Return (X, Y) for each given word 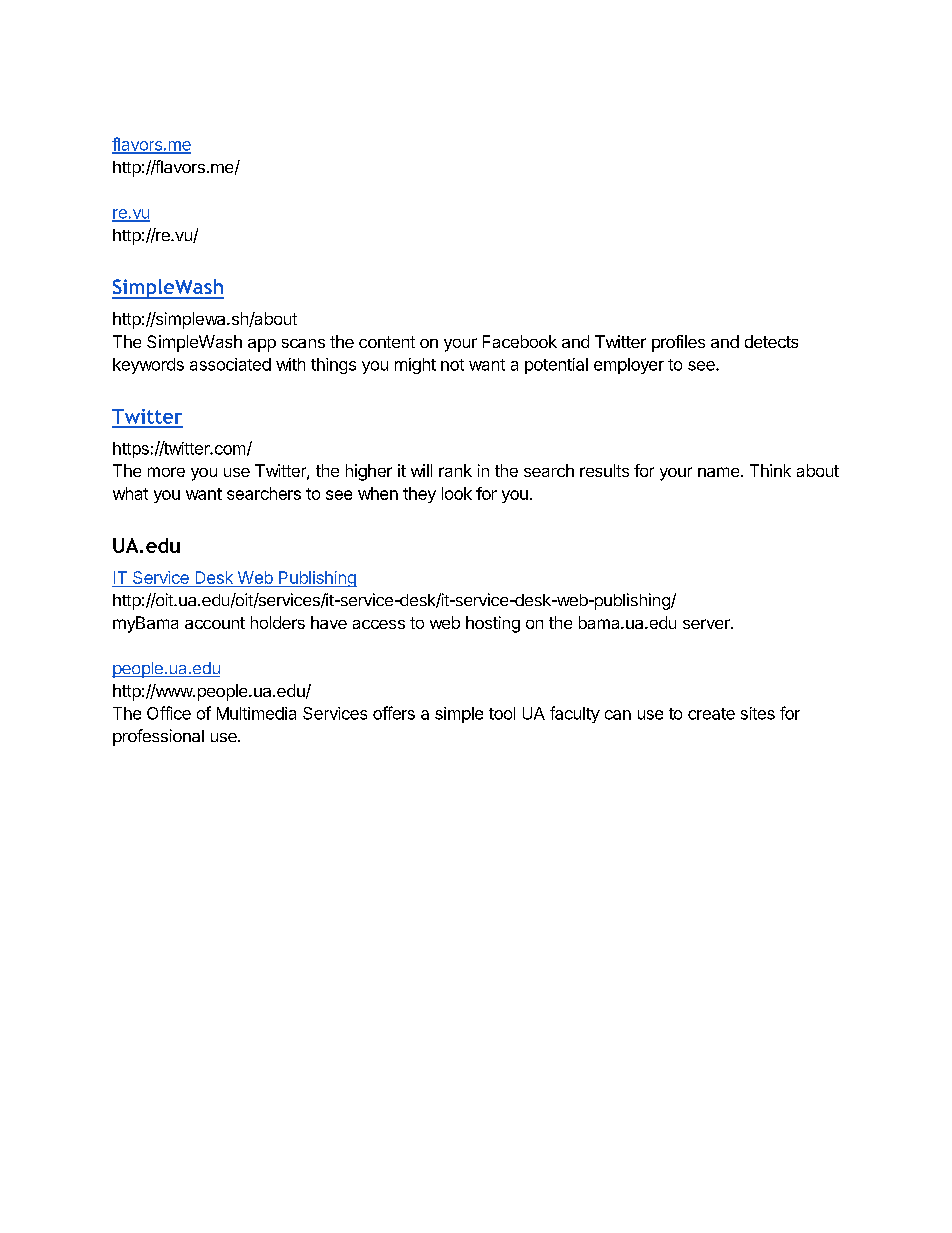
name (720, 472)
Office (169, 713)
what (130, 493)
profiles (678, 343)
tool (502, 713)
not (452, 365)
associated (230, 364)
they (419, 495)
